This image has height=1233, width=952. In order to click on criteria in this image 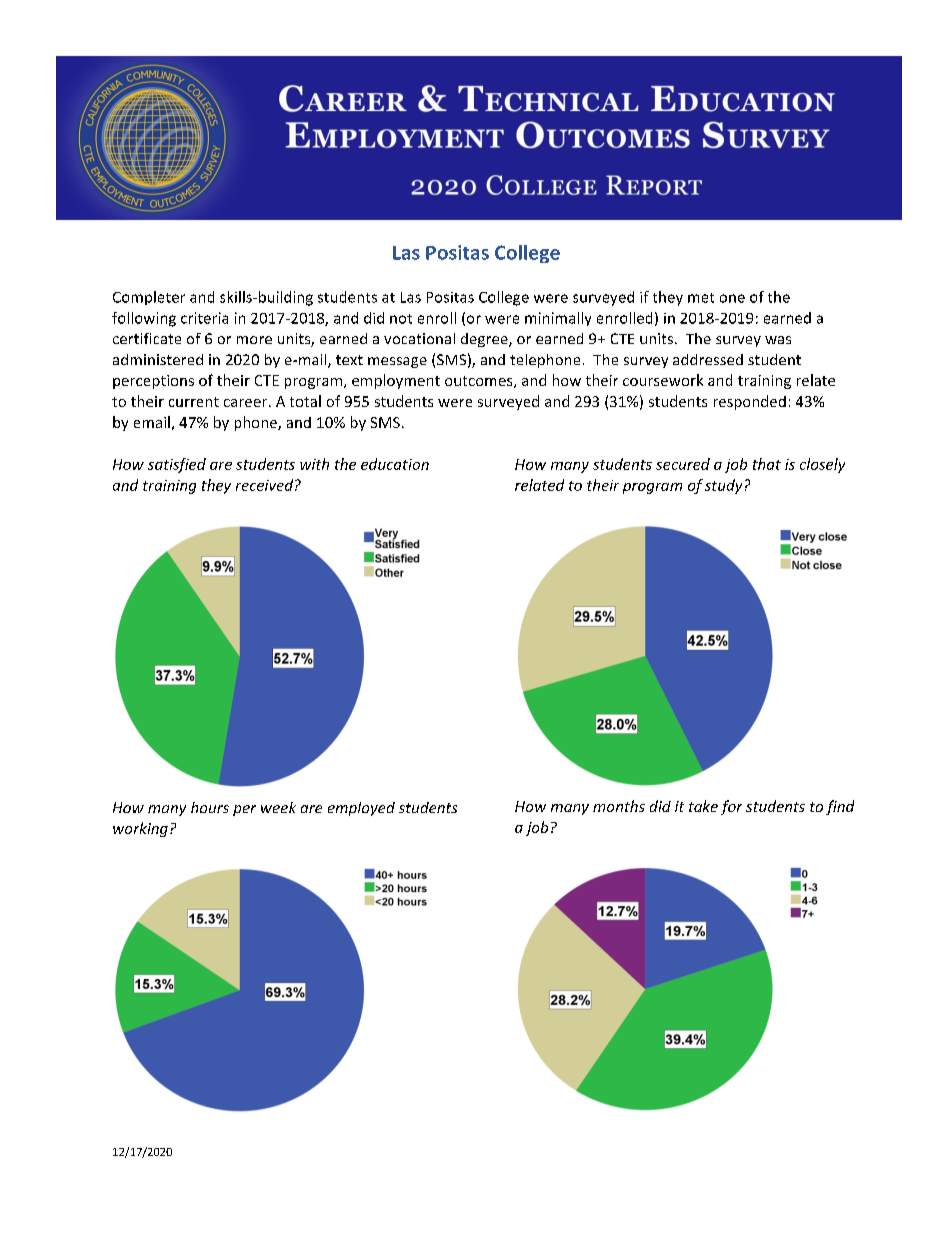, I will do `click(204, 318)`.
